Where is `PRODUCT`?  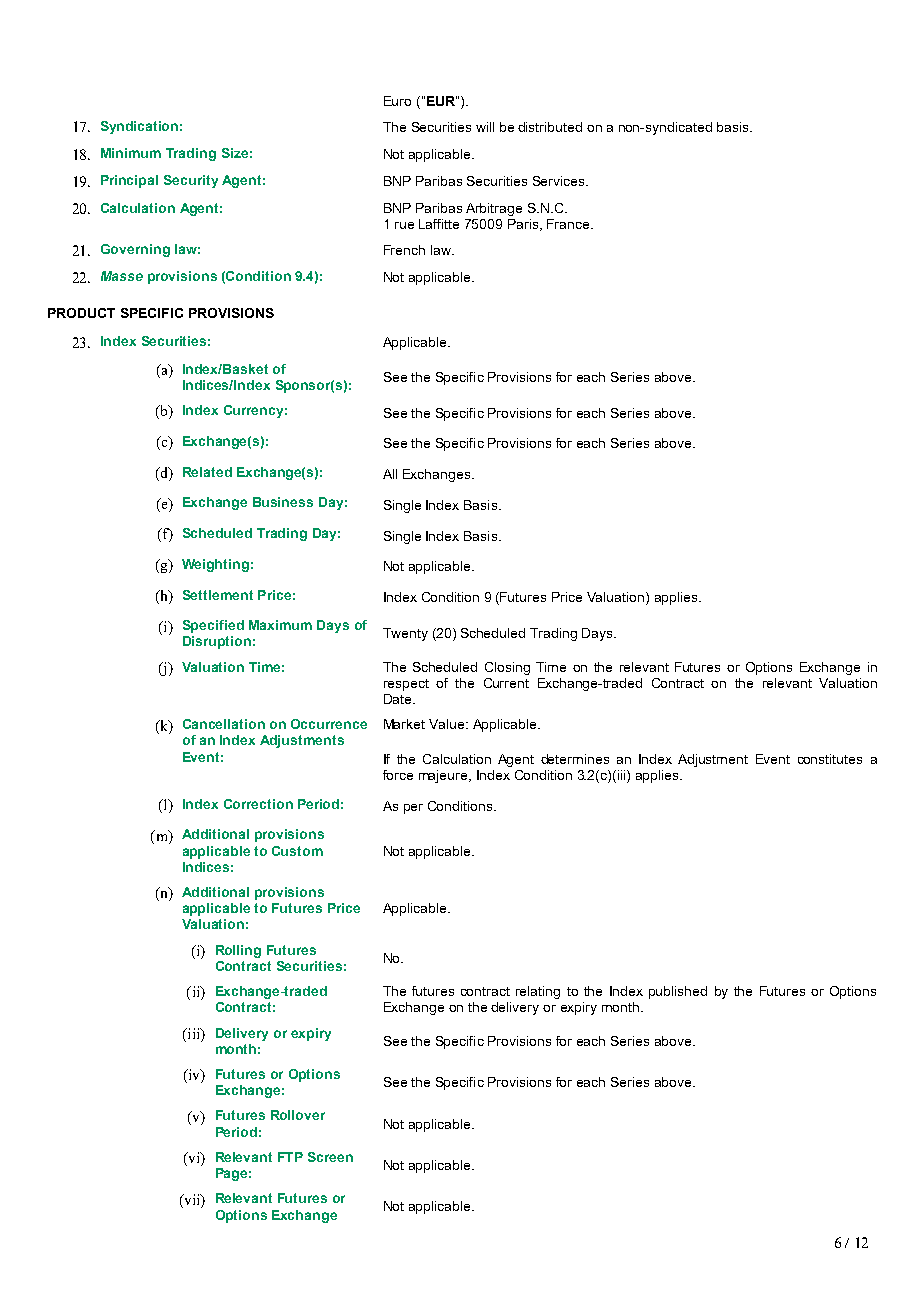 PRODUCT is located at coordinates (81, 313).
